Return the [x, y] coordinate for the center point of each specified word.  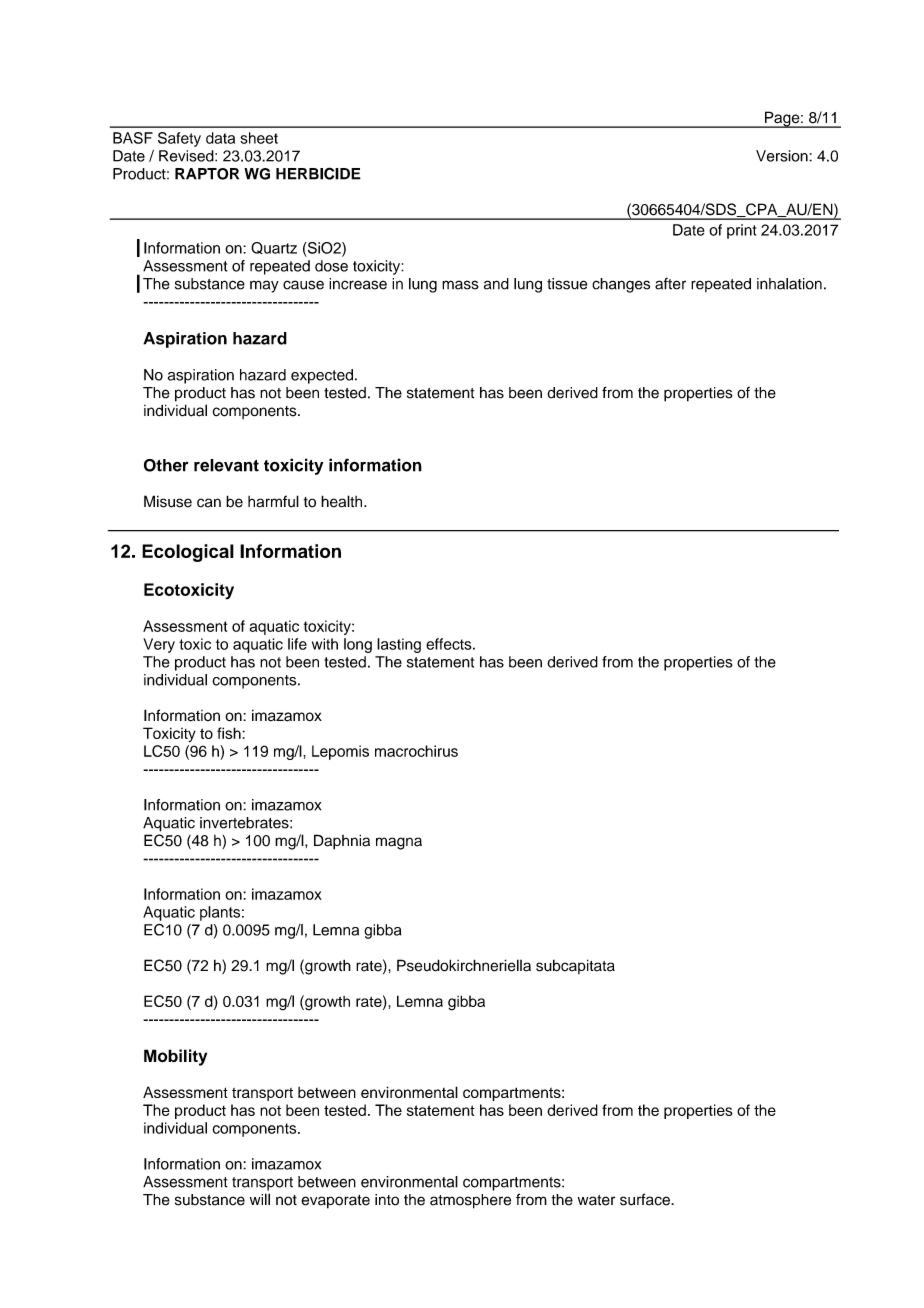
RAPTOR [207, 174]
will [260, 1199]
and [496, 284]
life [297, 644]
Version [783, 156]
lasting [399, 645]
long [358, 645]
